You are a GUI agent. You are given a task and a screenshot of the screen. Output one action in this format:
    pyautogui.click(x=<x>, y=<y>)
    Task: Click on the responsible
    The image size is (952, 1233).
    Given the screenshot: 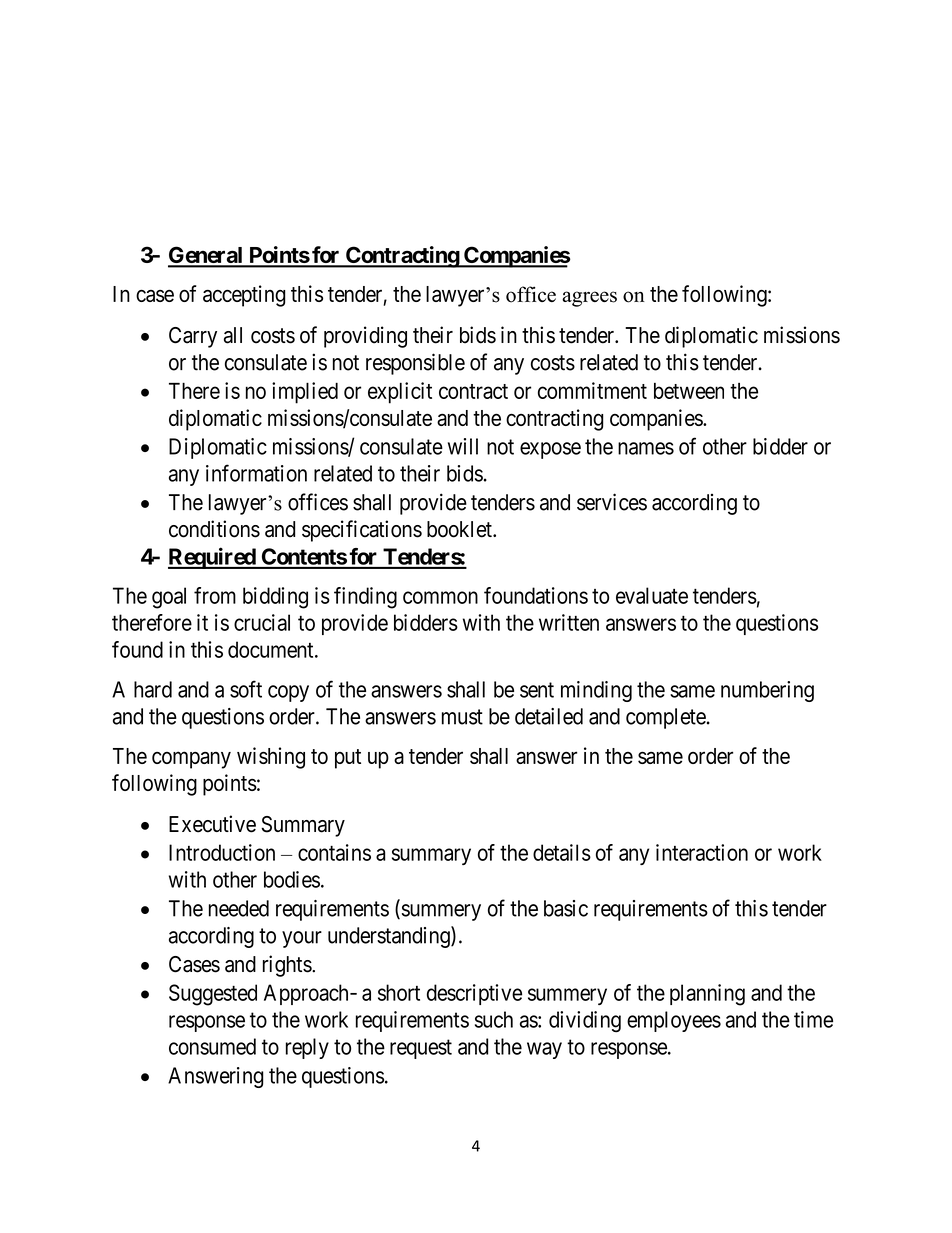 What is the action you would take?
    pyautogui.click(x=415, y=364)
